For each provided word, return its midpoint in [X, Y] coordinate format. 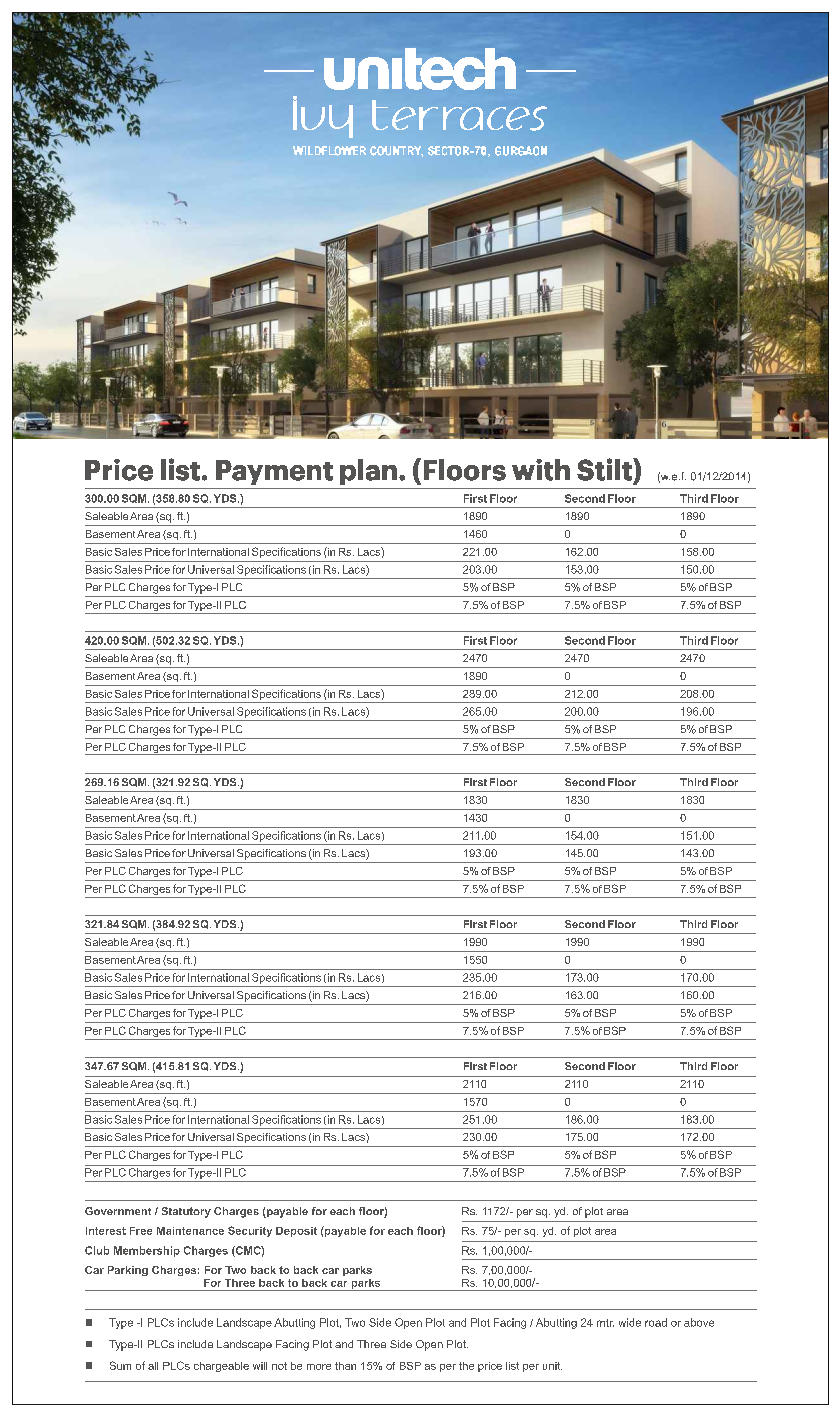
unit [552, 1366]
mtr [605, 1323]
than [345, 1366]
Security [250, 1231]
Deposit [296, 1232]
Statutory [186, 1212]
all [153, 1366]
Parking [128, 1271]
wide [630, 1322]
